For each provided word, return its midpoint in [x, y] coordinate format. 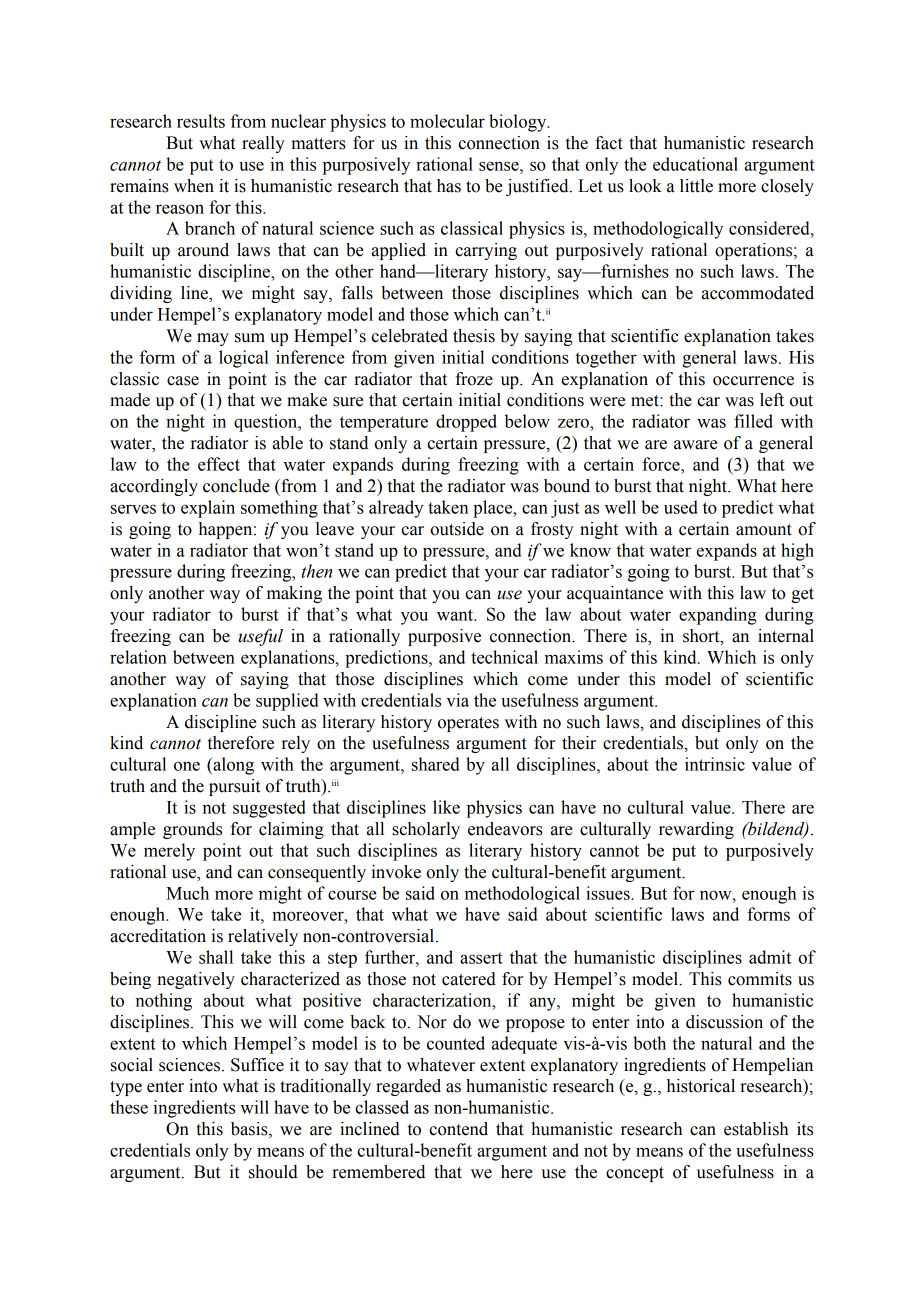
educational [695, 164]
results [201, 121]
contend [458, 1129]
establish [756, 1129]
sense [500, 166]
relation [138, 657]
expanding [717, 616]
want [456, 615]
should [273, 1172]
